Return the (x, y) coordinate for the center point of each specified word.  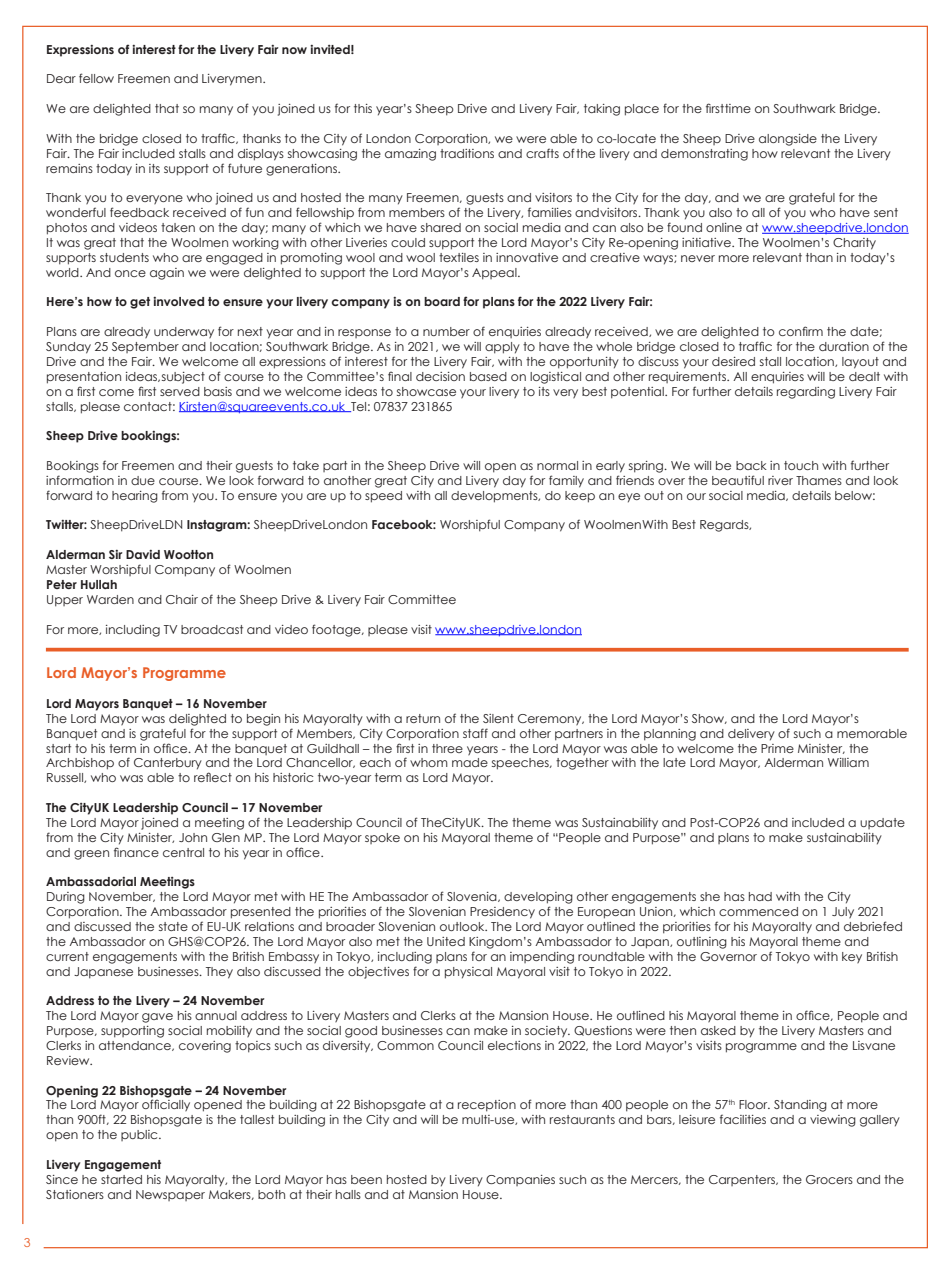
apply (502, 348)
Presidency (502, 913)
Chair (182, 599)
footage (337, 630)
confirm (801, 331)
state (173, 926)
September (145, 347)
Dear (61, 78)
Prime (777, 748)
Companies (520, 1180)
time (738, 108)
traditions (467, 153)
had (760, 896)
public (140, 1135)
